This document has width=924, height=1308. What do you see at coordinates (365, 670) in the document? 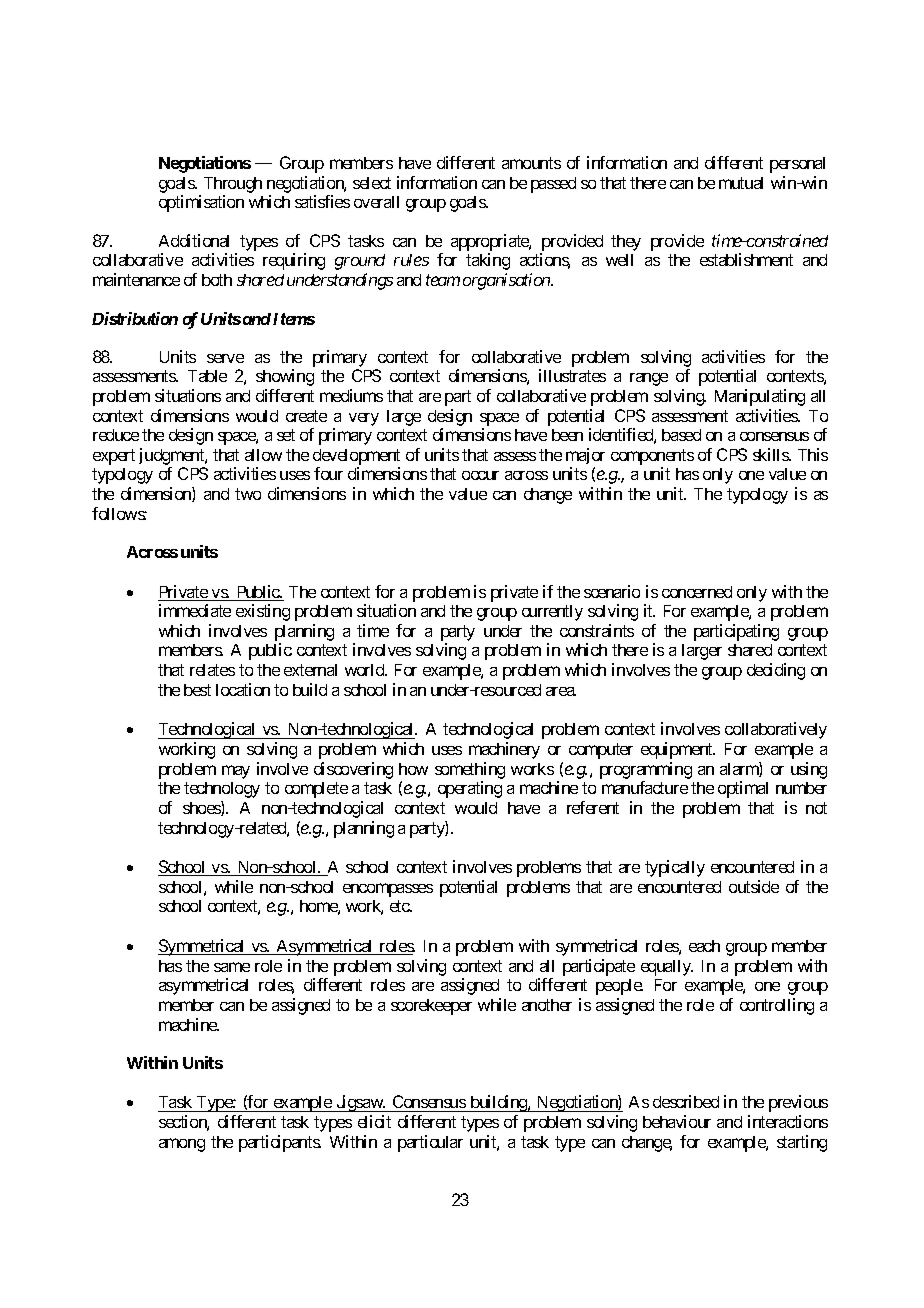
I see `world` at bounding box center [365, 670].
